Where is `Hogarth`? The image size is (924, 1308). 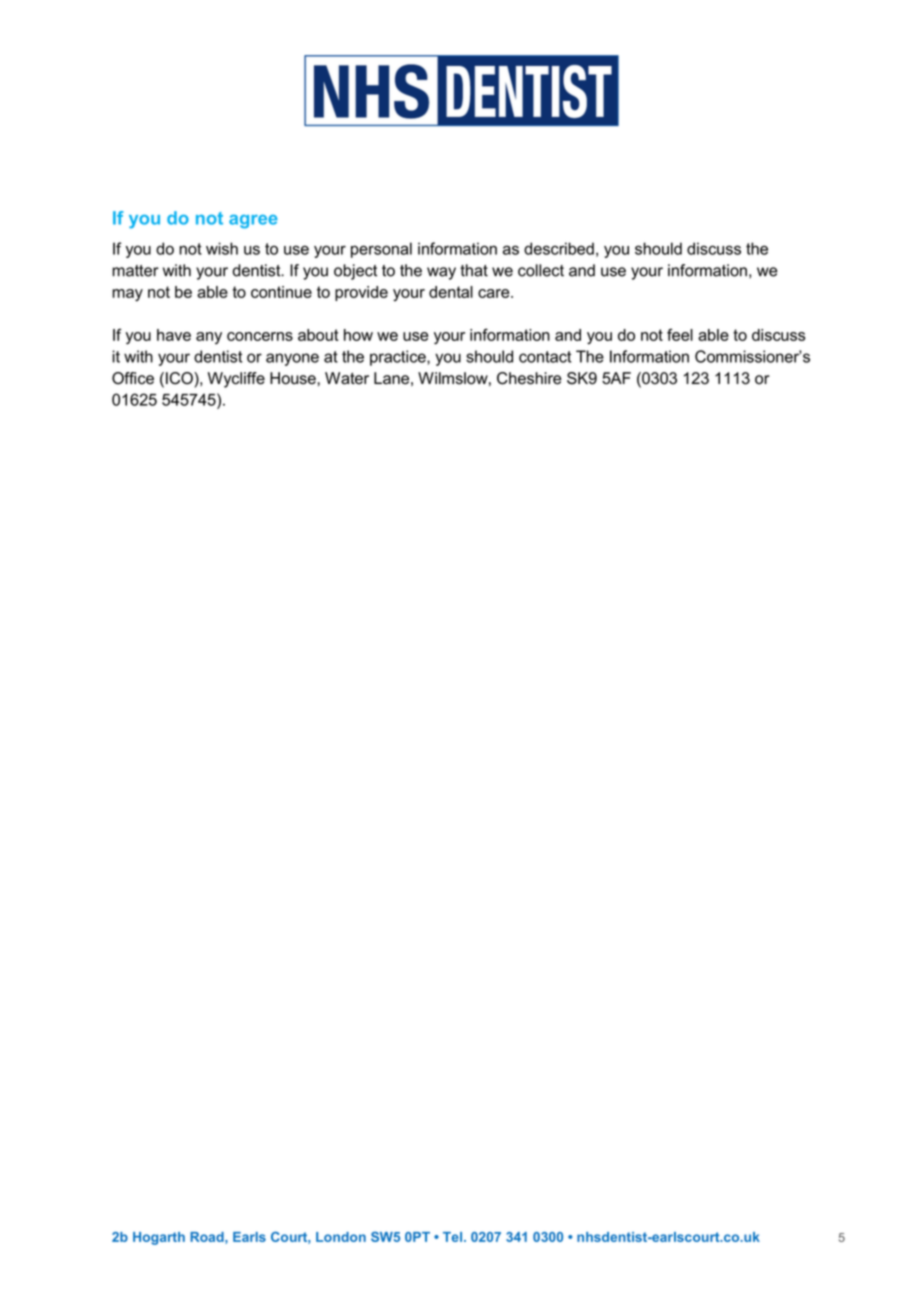
Hogarth is located at coordinates (159, 1238).
